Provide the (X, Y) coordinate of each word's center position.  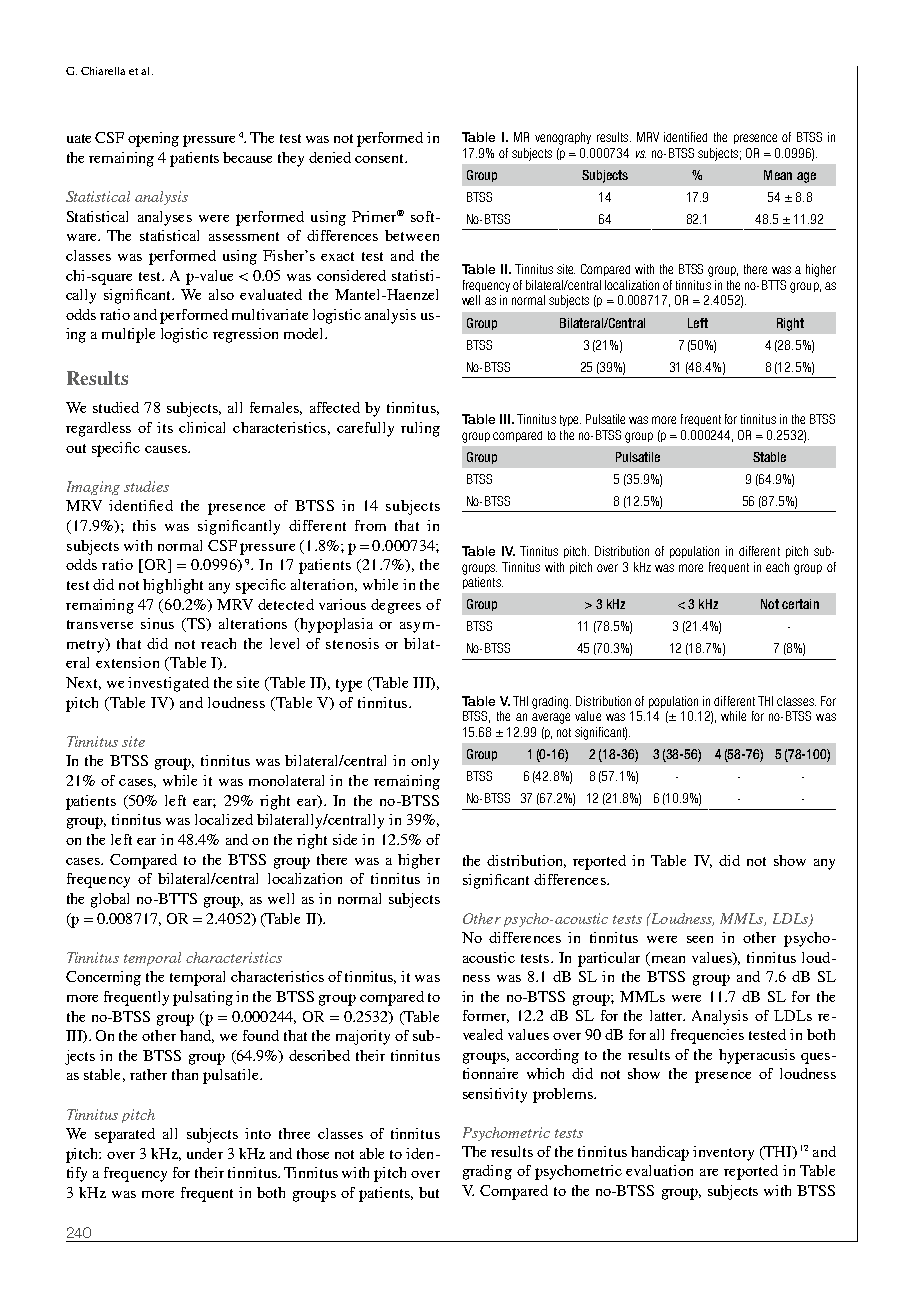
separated (125, 1135)
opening (153, 139)
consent (380, 158)
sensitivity (495, 1095)
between (412, 235)
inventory (723, 1153)
